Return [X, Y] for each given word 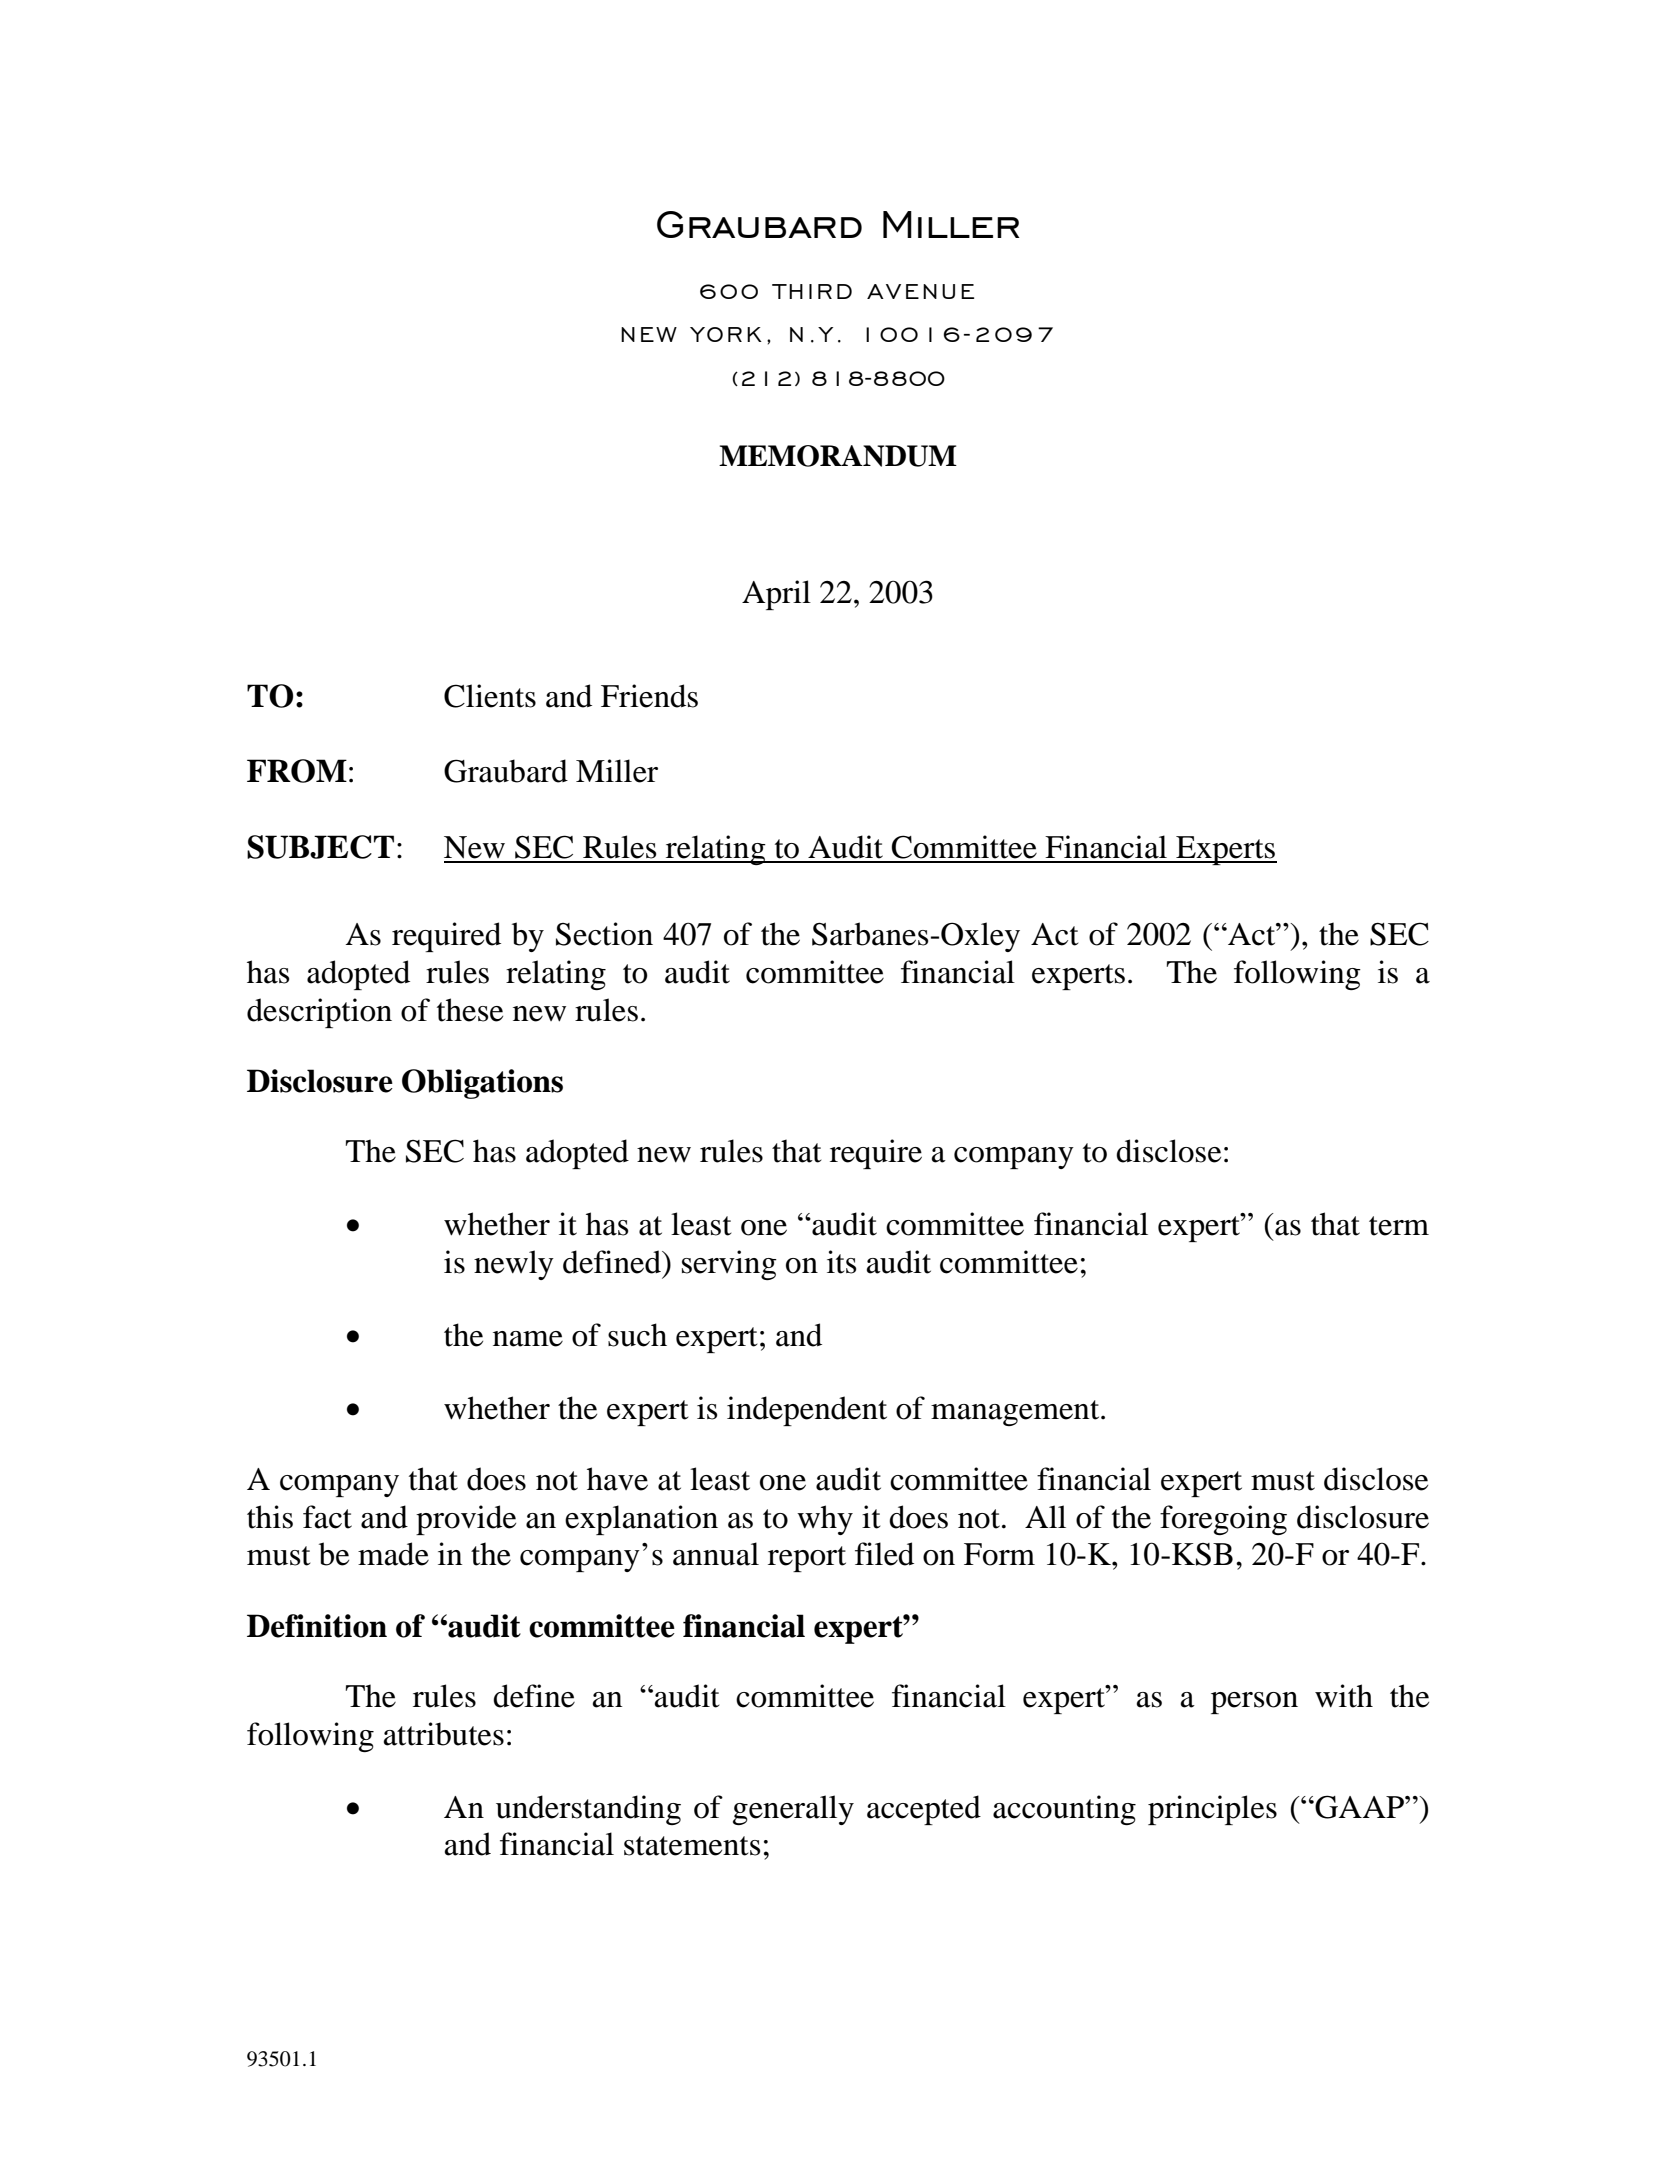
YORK [726, 334]
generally [793, 1810]
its [841, 1262]
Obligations [482, 1084]
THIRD [812, 291]
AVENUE [920, 291]
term [1399, 1226]
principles [1212, 1810]
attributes [444, 1734]
